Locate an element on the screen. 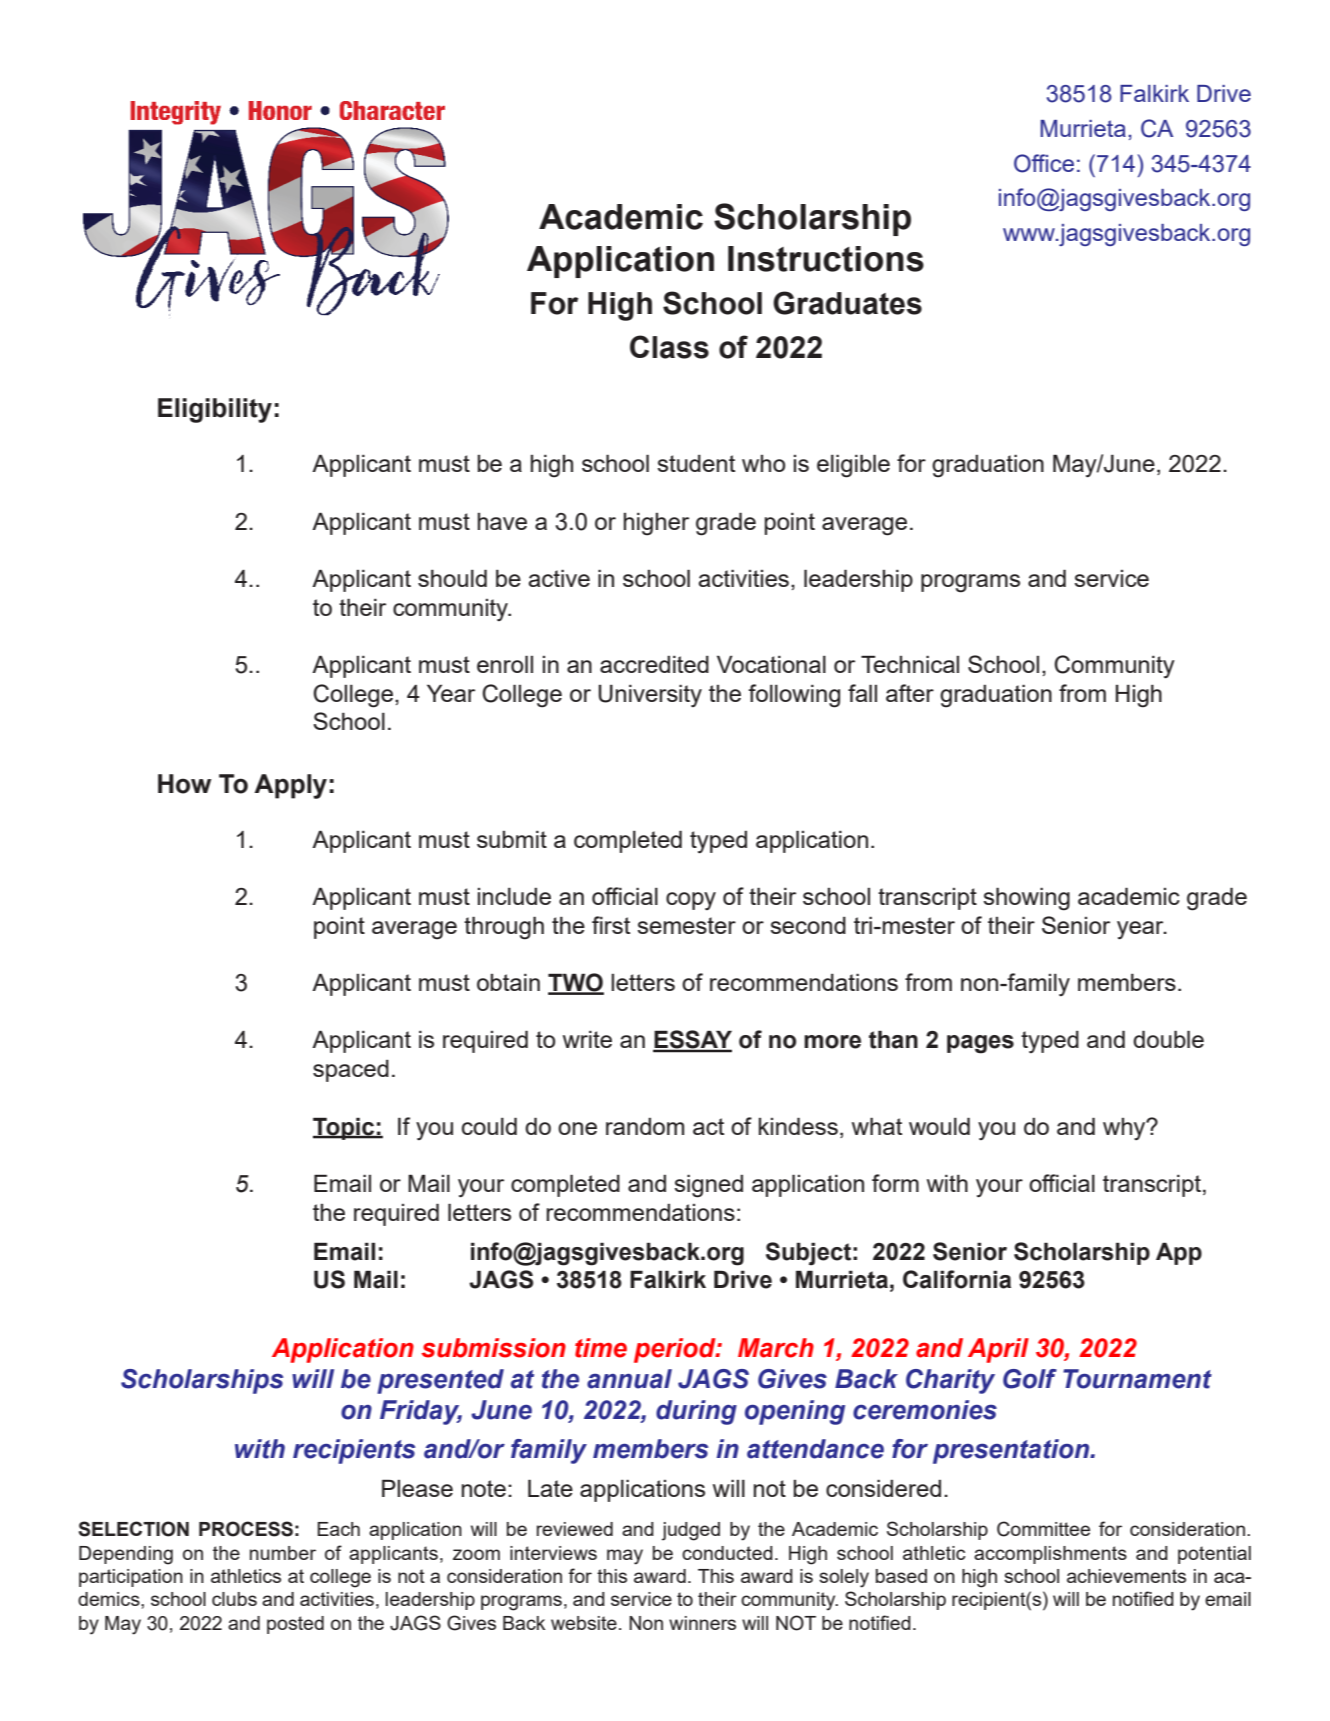  clubs is located at coordinates (234, 1599).
